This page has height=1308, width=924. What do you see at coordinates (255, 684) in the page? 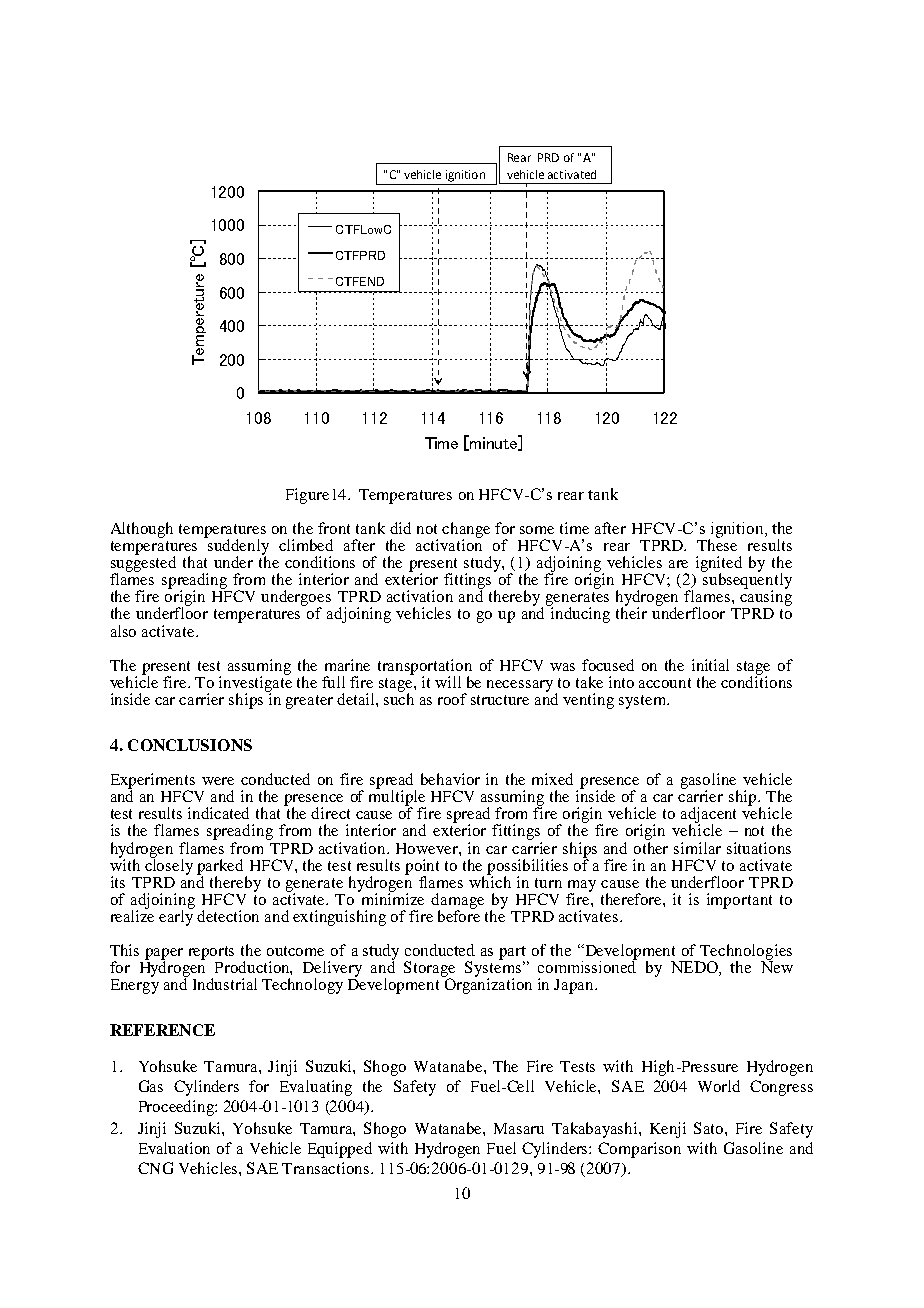
I see `investigate` at bounding box center [255, 684].
